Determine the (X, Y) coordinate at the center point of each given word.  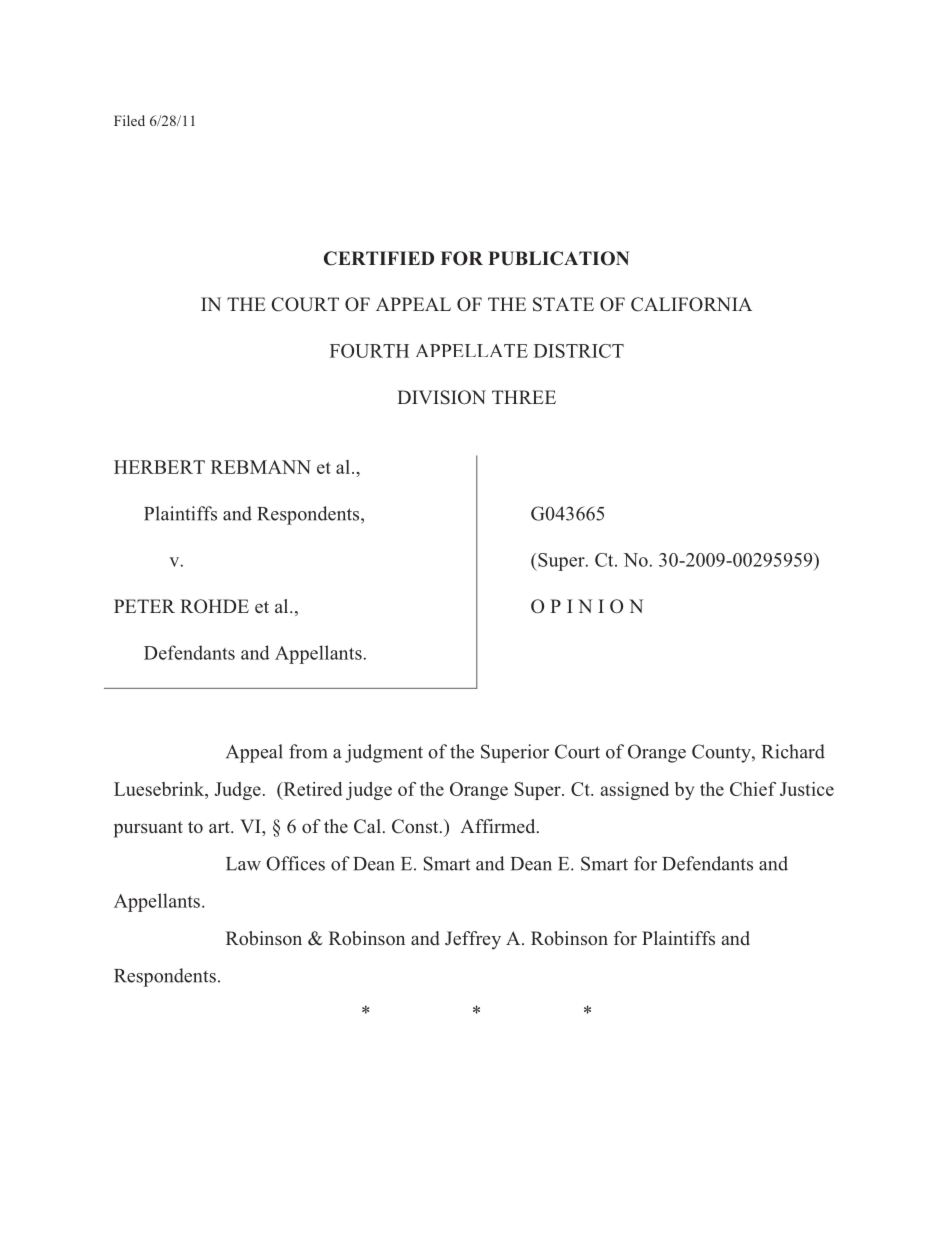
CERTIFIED (379, 258)
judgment (384, 753)
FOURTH (369, 351)
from (308, 751)
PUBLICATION (558, 258)
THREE (524, 397)
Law (243, 864)
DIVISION (441, 397)
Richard (793, 751)
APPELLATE (472, 351)
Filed (129, 120)
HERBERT (159, 467)
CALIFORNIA (691, 304)
